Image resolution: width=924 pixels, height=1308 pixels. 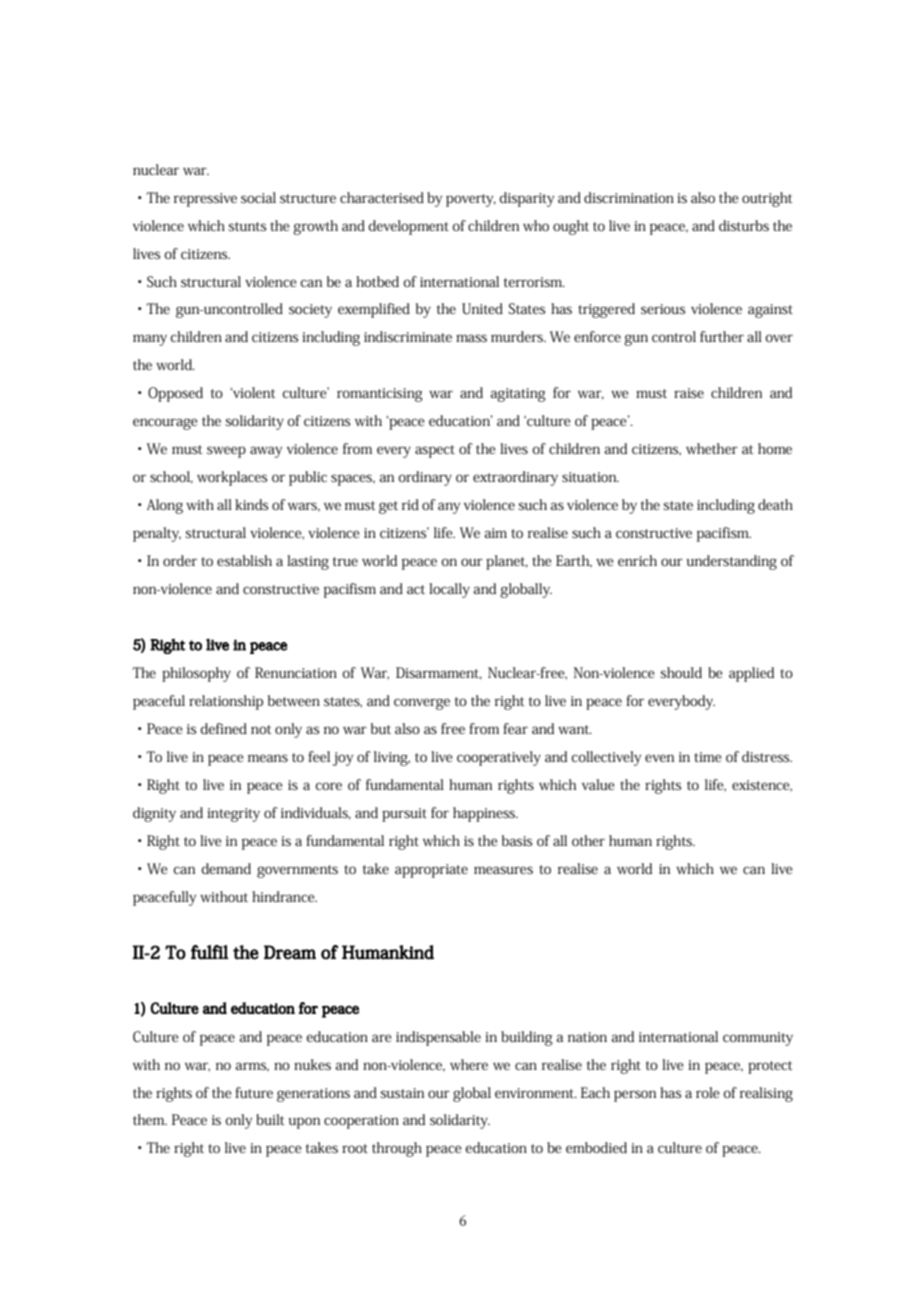 What do you see at coordinates (233, 815) in the screenshot?
I see `integrity` at bounding box center [233, 815].
